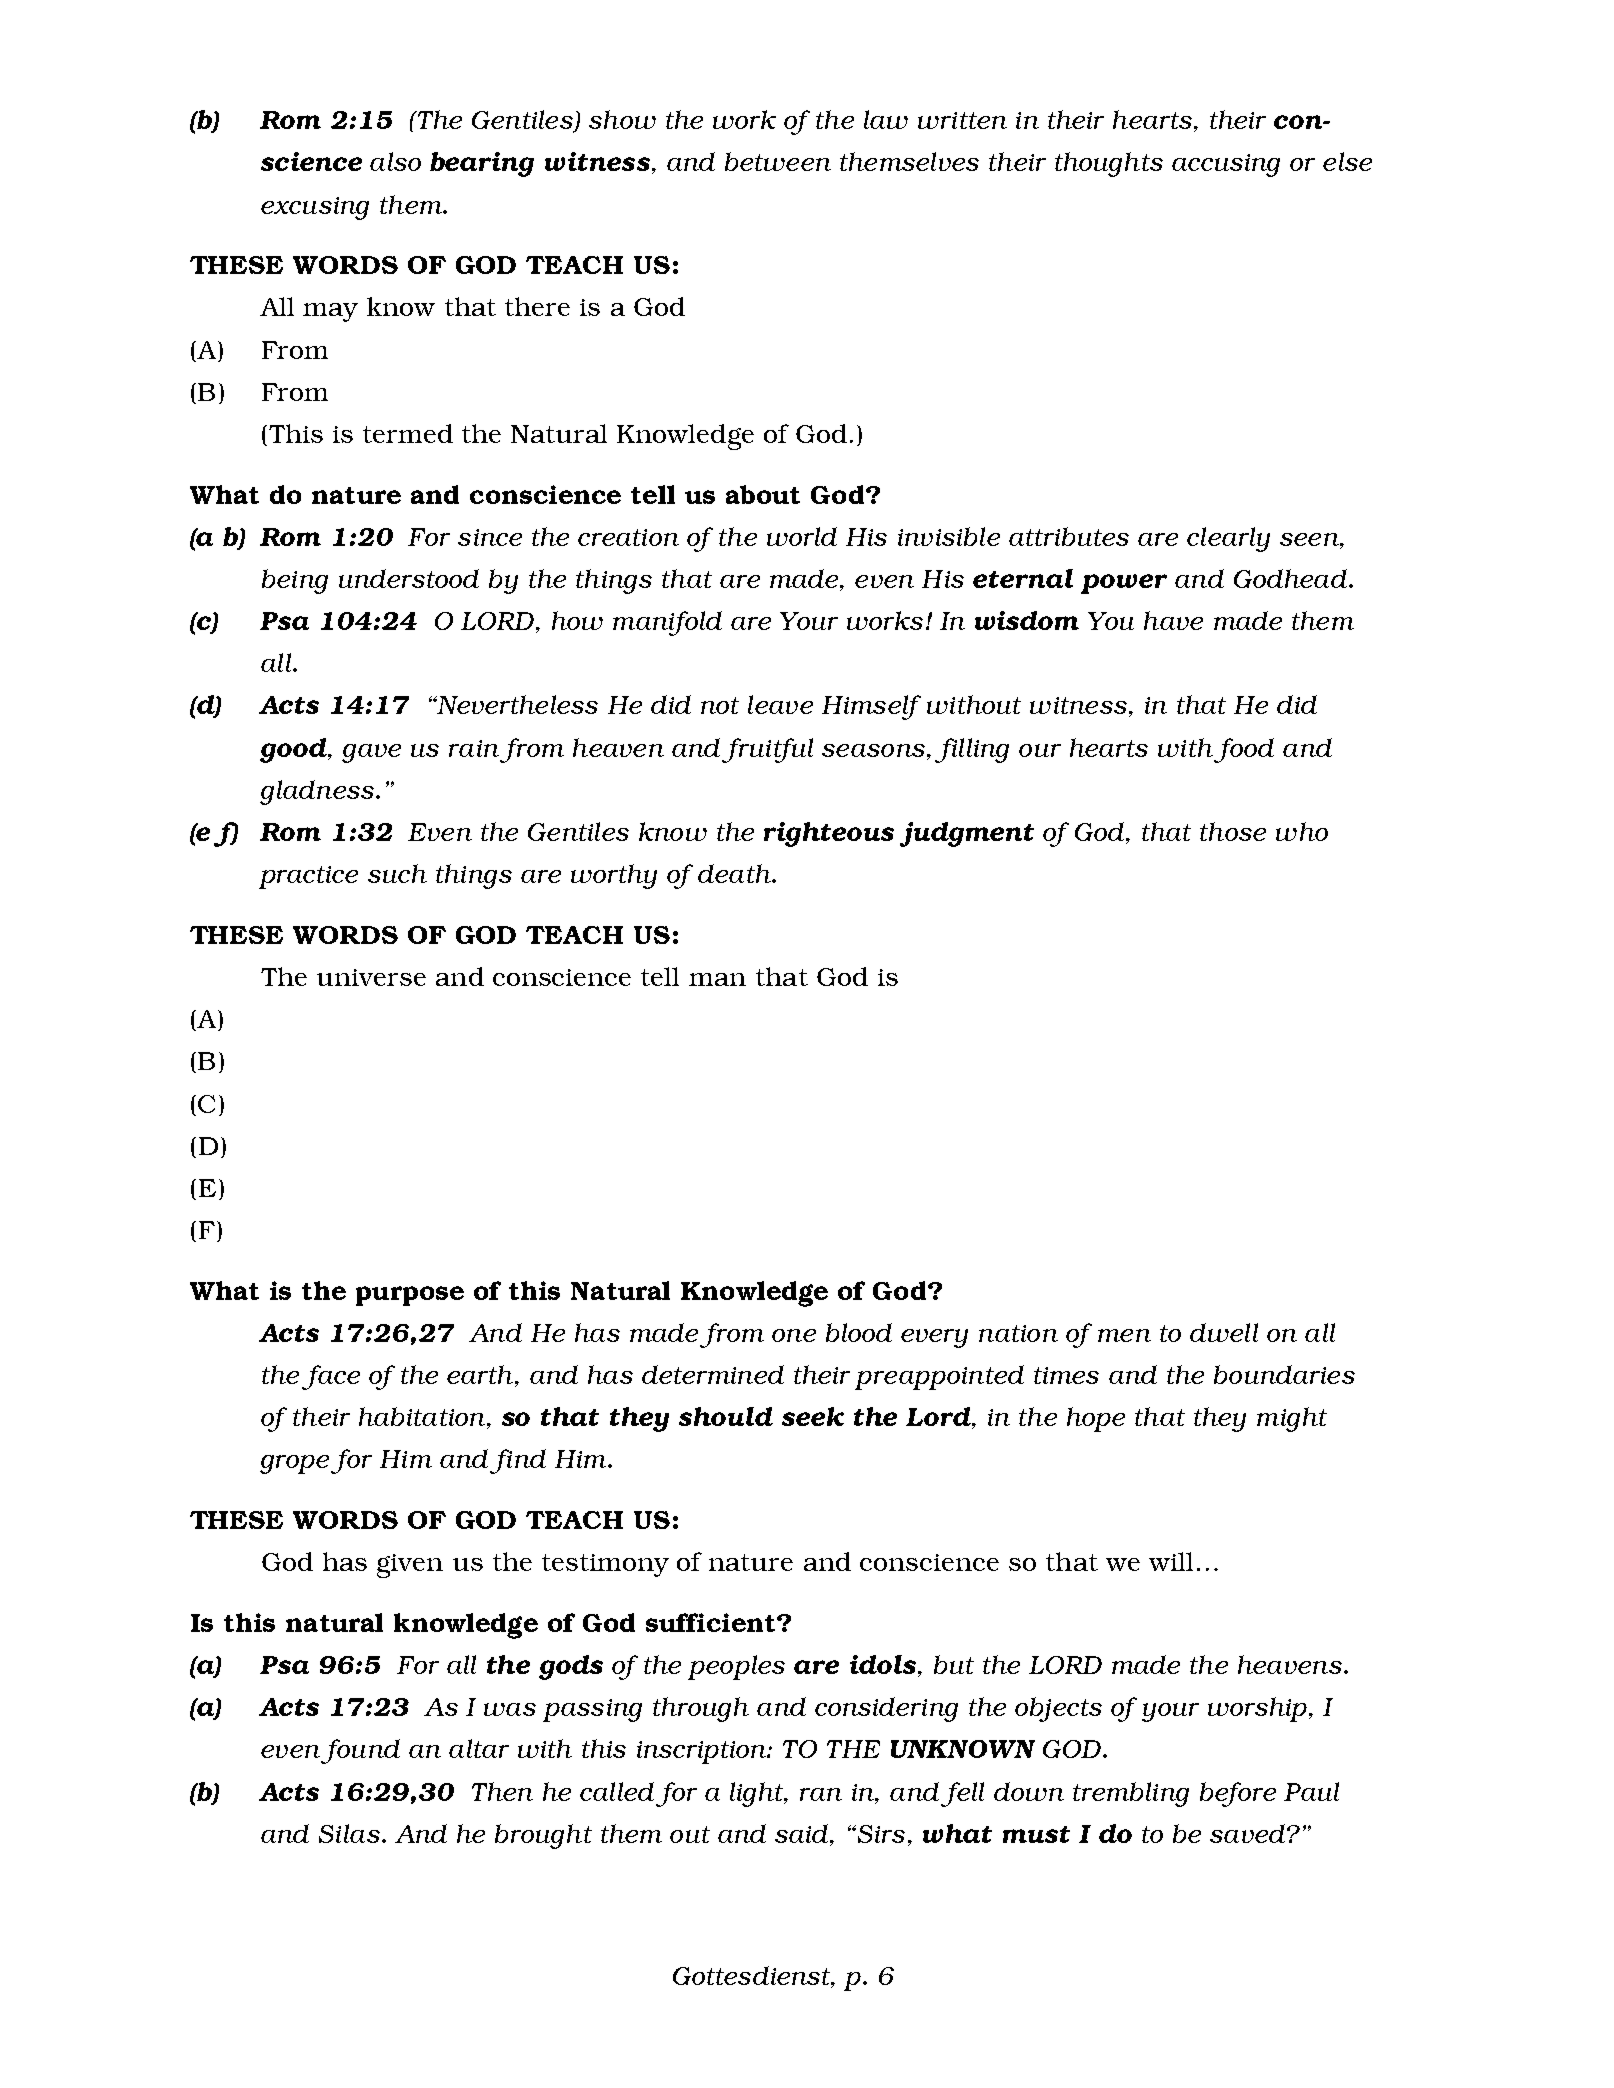  Describe the element at coordinates (821, 1794) in the page. I see `ran` at that location.
